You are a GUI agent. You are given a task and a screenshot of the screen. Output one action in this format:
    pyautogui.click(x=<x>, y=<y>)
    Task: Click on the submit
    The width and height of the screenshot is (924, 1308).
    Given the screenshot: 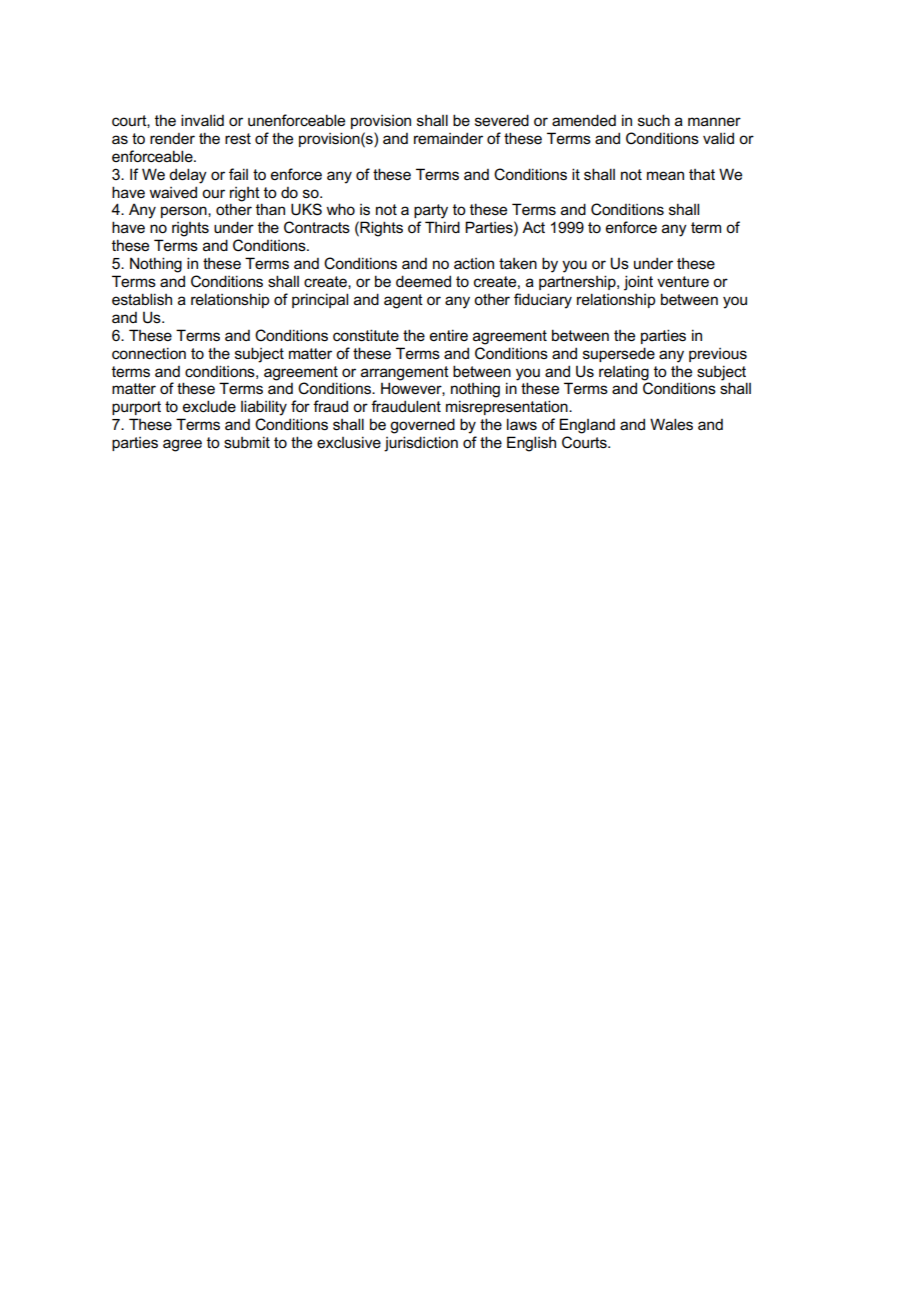 What is the action you would take?
    pyautogui.click(x=247, y=442)
